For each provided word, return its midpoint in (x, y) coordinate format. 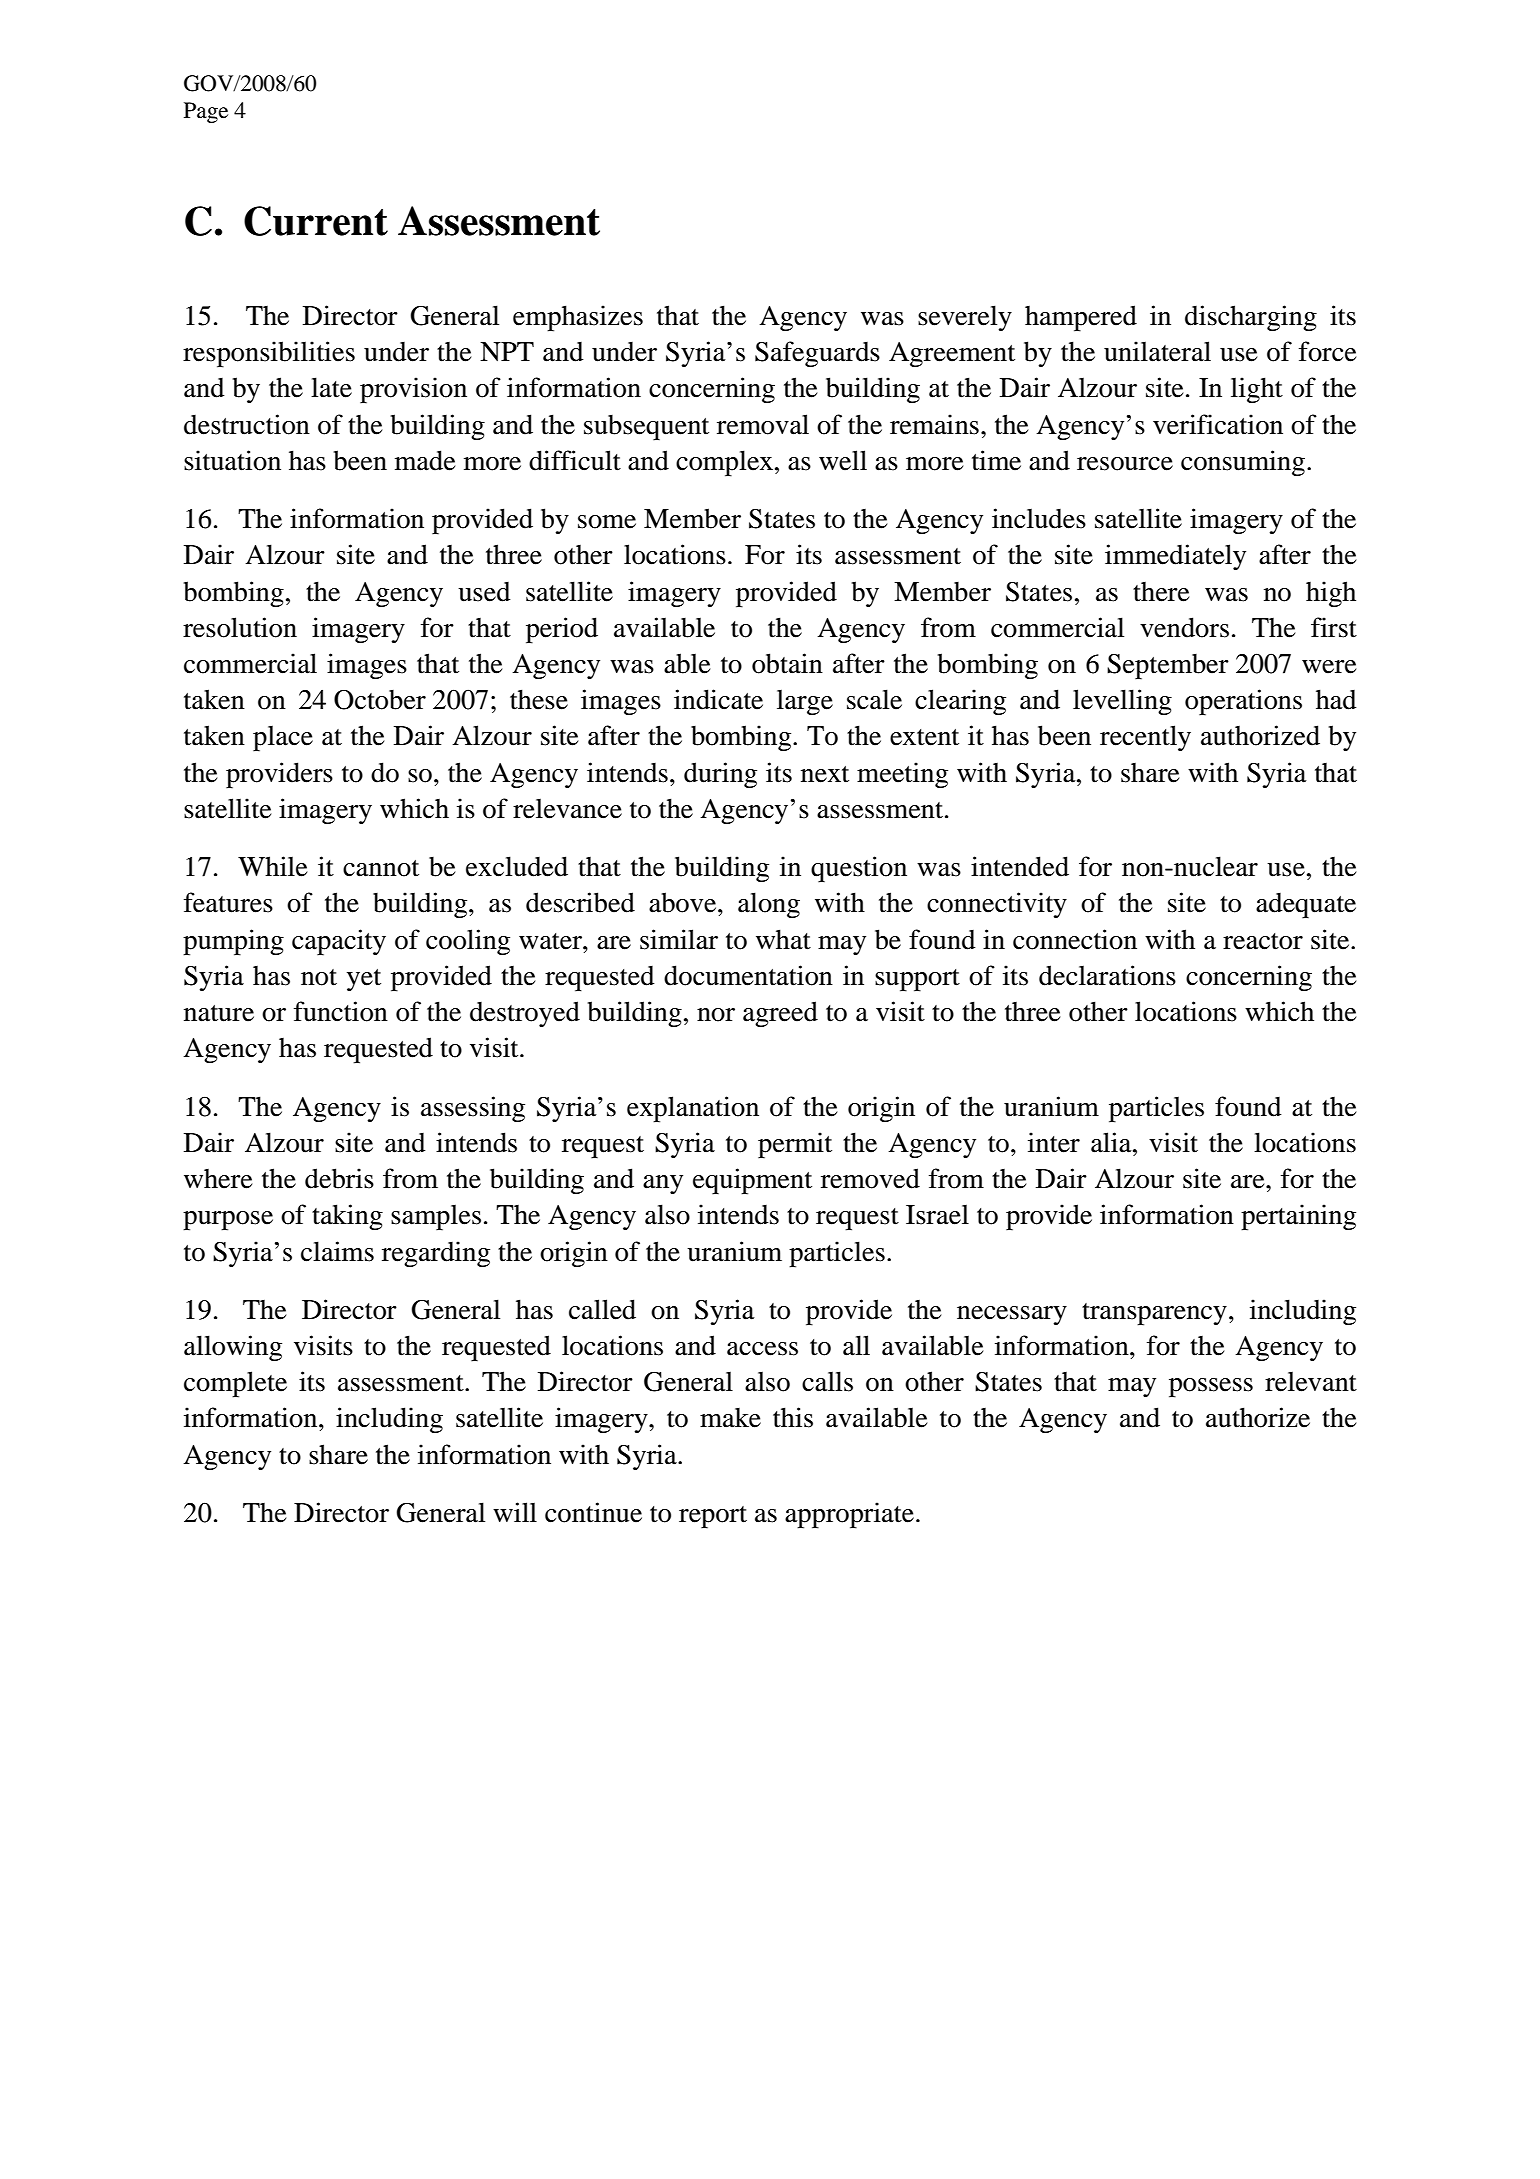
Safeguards (817, 354)
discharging (1251, 318)
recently (1145, 738)
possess (1211, 1388)
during (720, 775)
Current (316, 221)
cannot (381, 868)
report (713, 1517)
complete (235, 1384)
